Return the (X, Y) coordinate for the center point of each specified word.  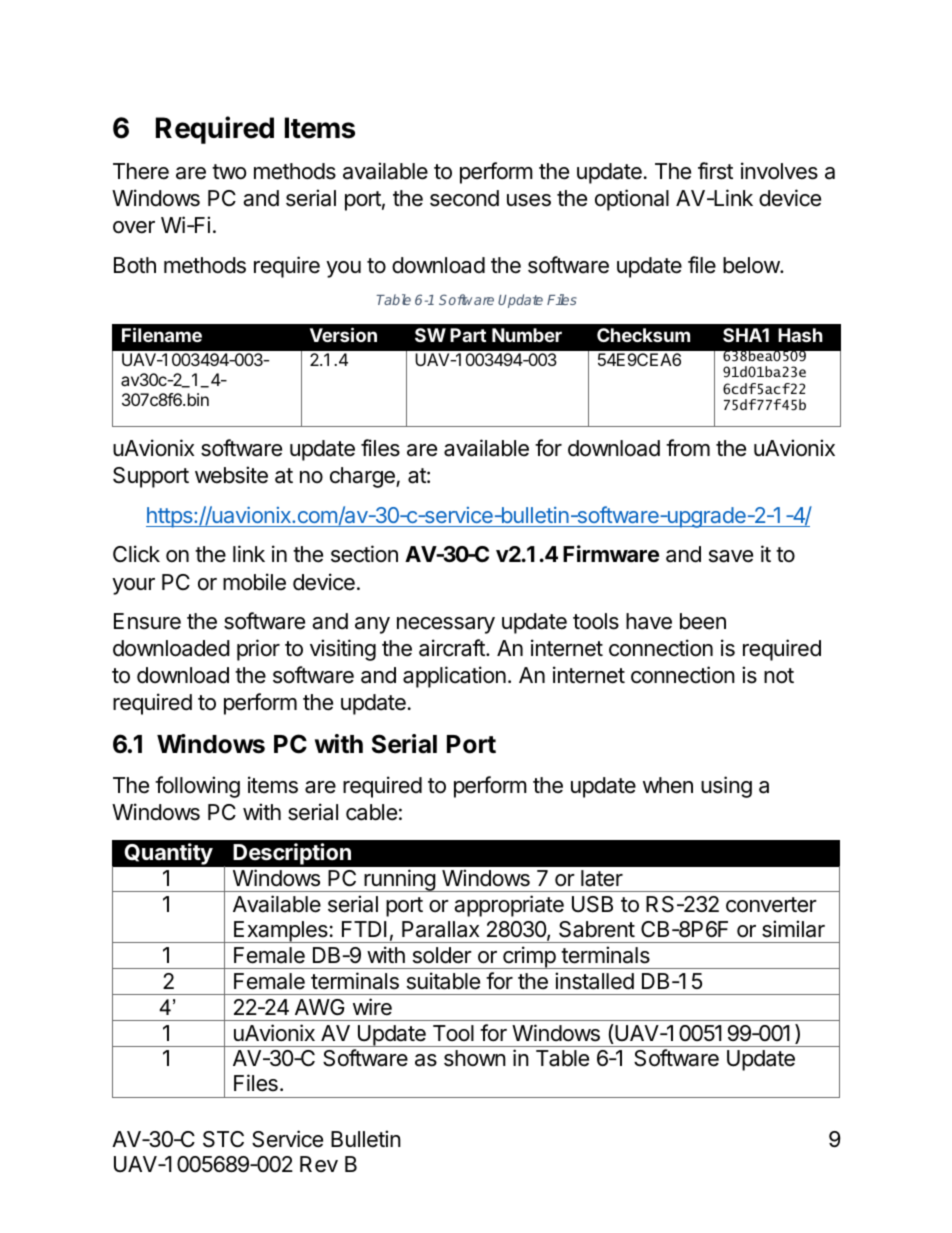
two (229, 172)
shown (475, 1058)
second (464, 198)
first (715, 171)
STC (223, 1139)
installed (594, 981)
